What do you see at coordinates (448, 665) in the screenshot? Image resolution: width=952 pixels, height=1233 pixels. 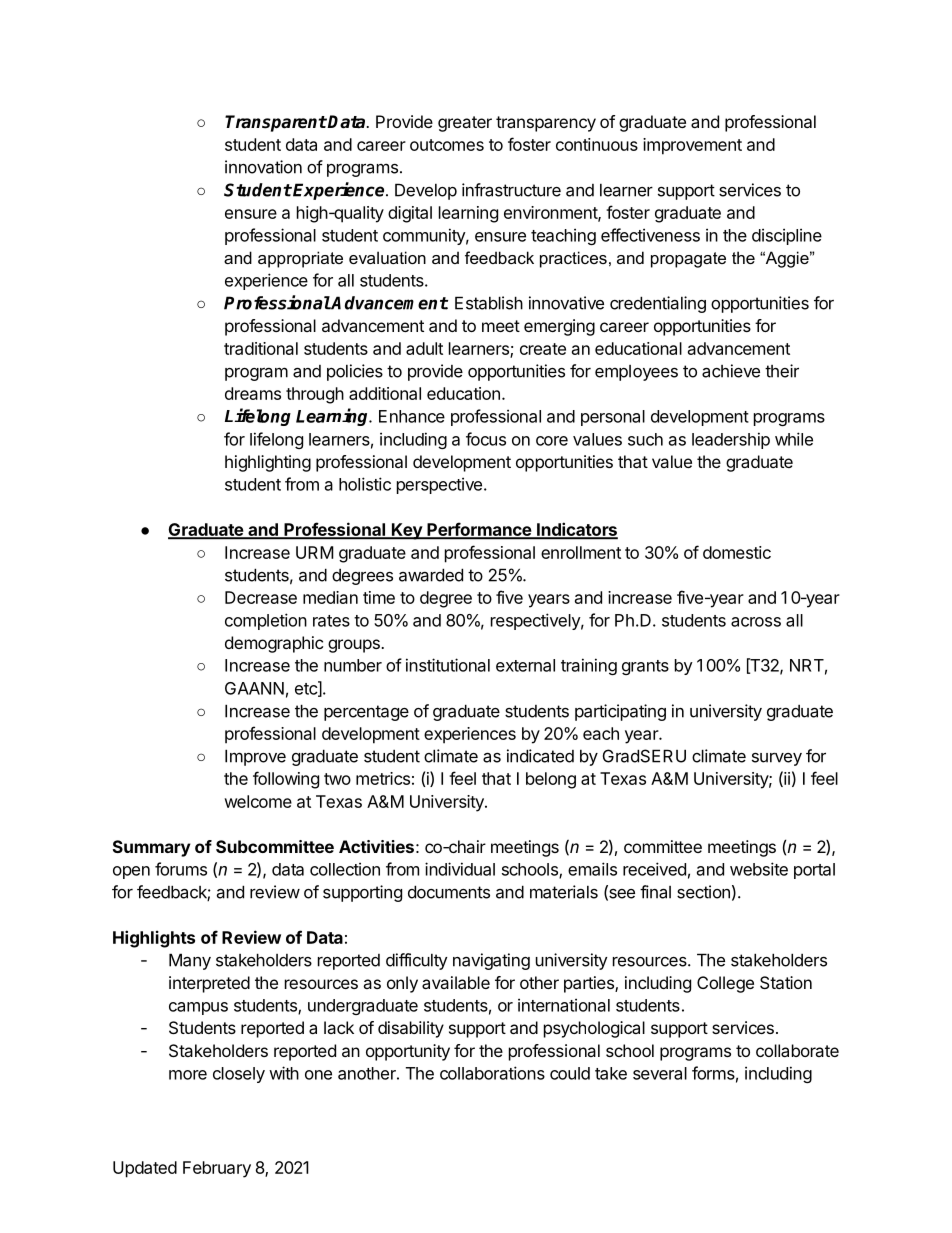 I see `institutional` at bounding box center [448, 665].
